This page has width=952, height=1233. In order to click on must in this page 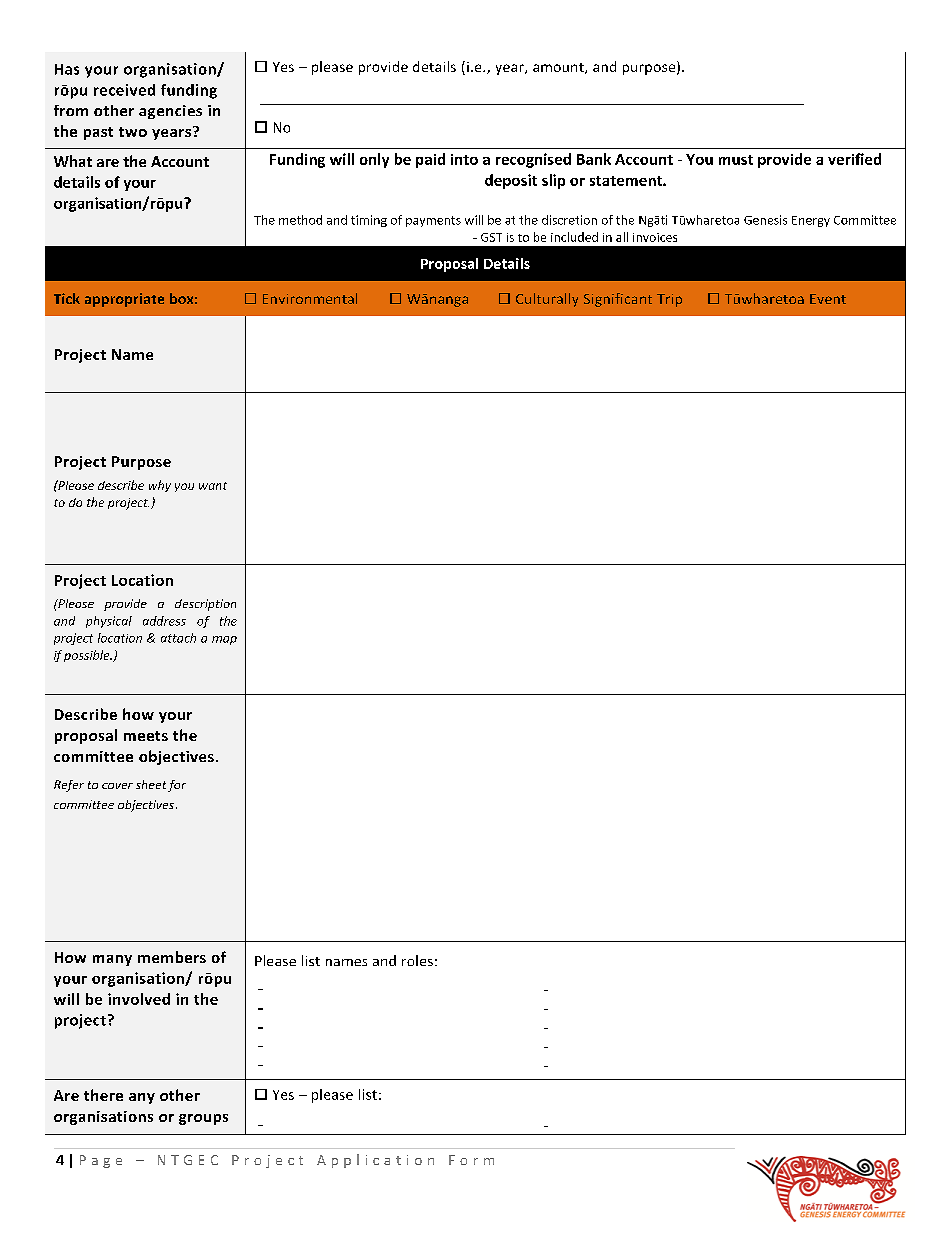, I will do `click(736, 160)`.
